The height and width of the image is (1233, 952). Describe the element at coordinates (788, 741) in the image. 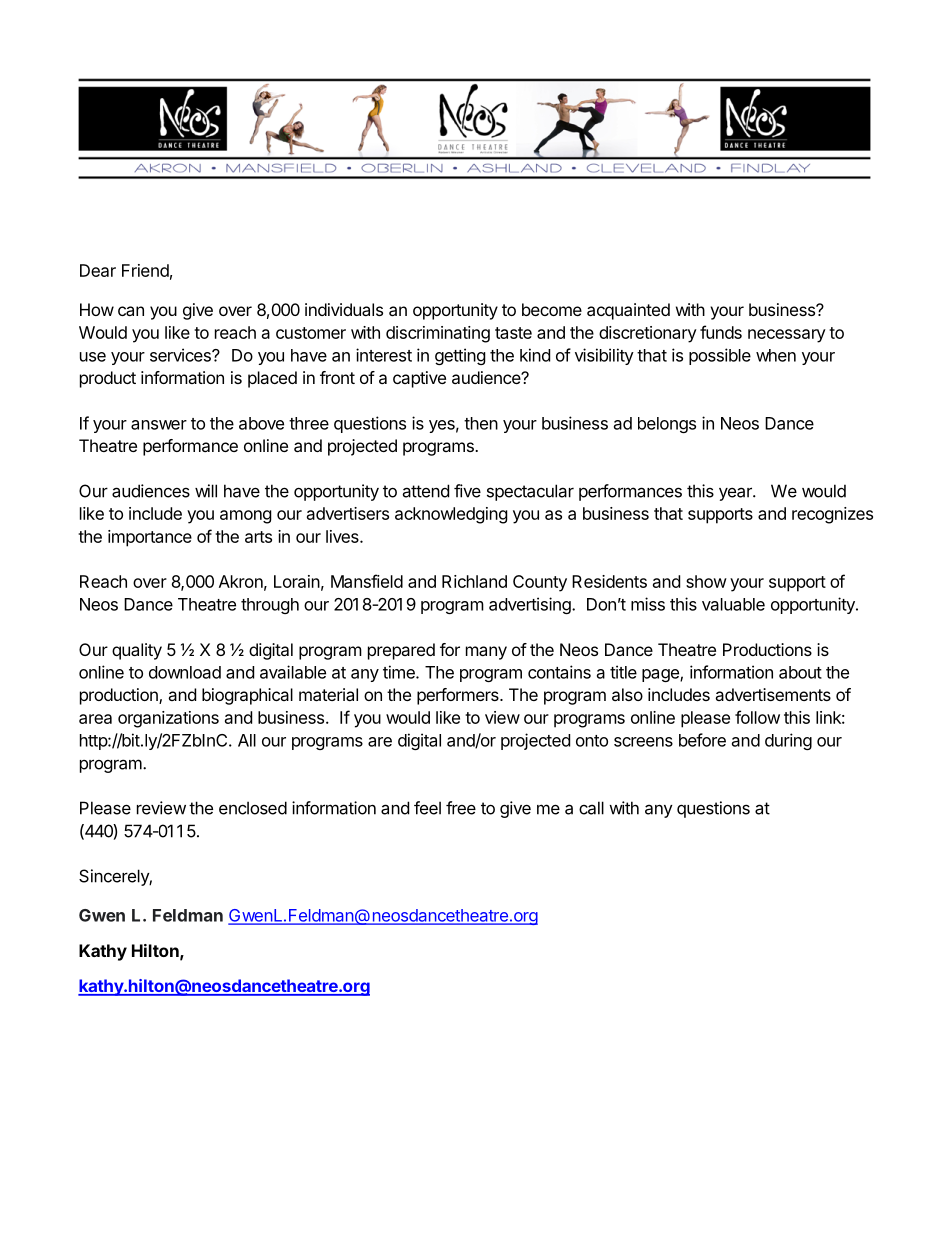

I see `during` at that location.
